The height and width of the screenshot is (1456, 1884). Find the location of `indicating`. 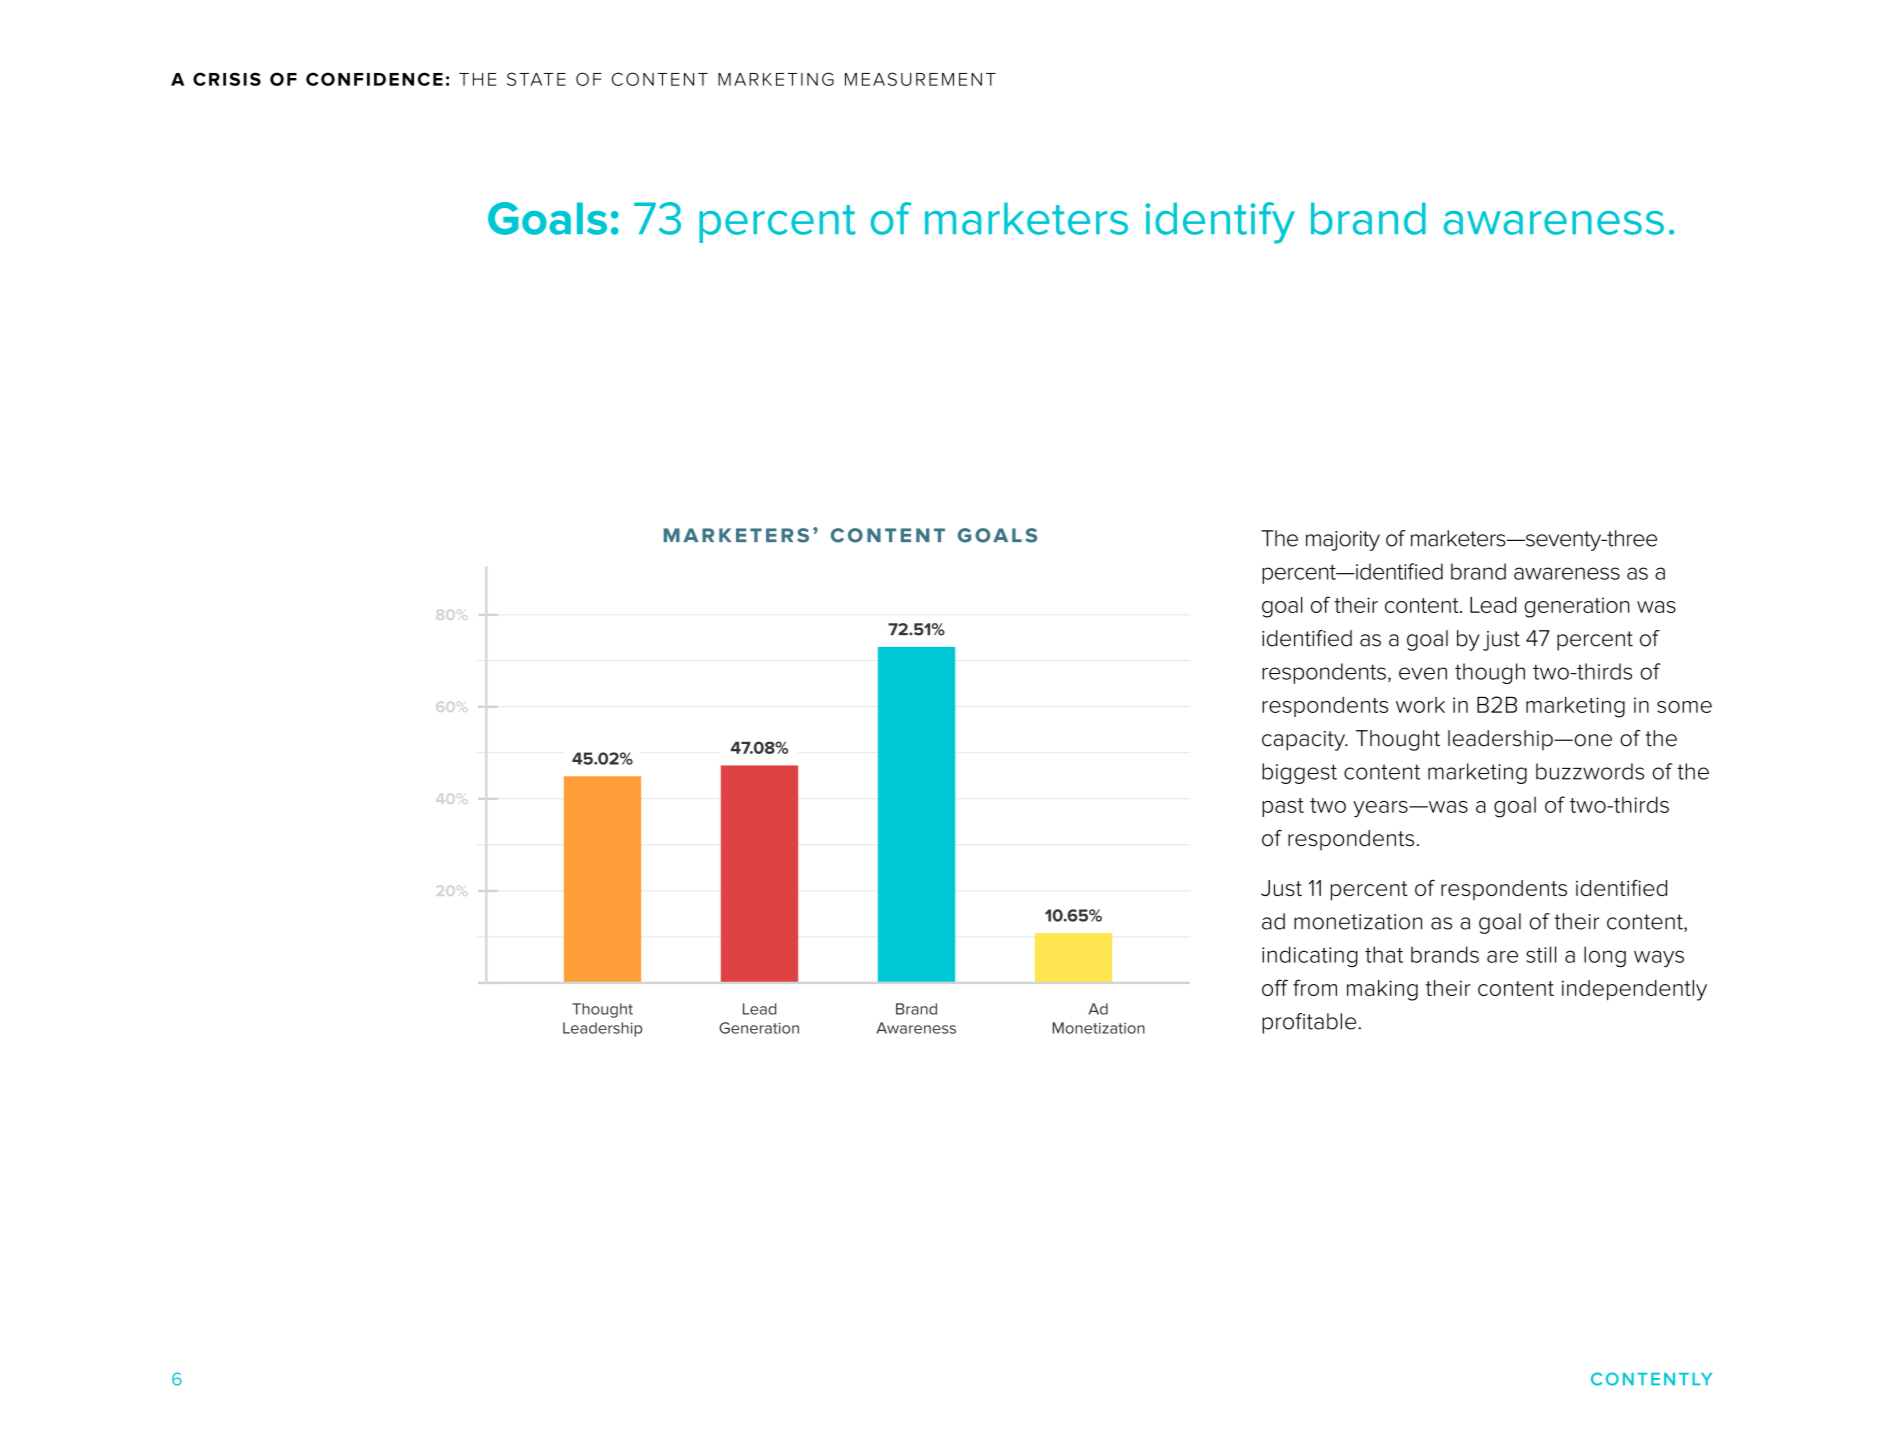

indicating is located at coordinates (1310, 956).
